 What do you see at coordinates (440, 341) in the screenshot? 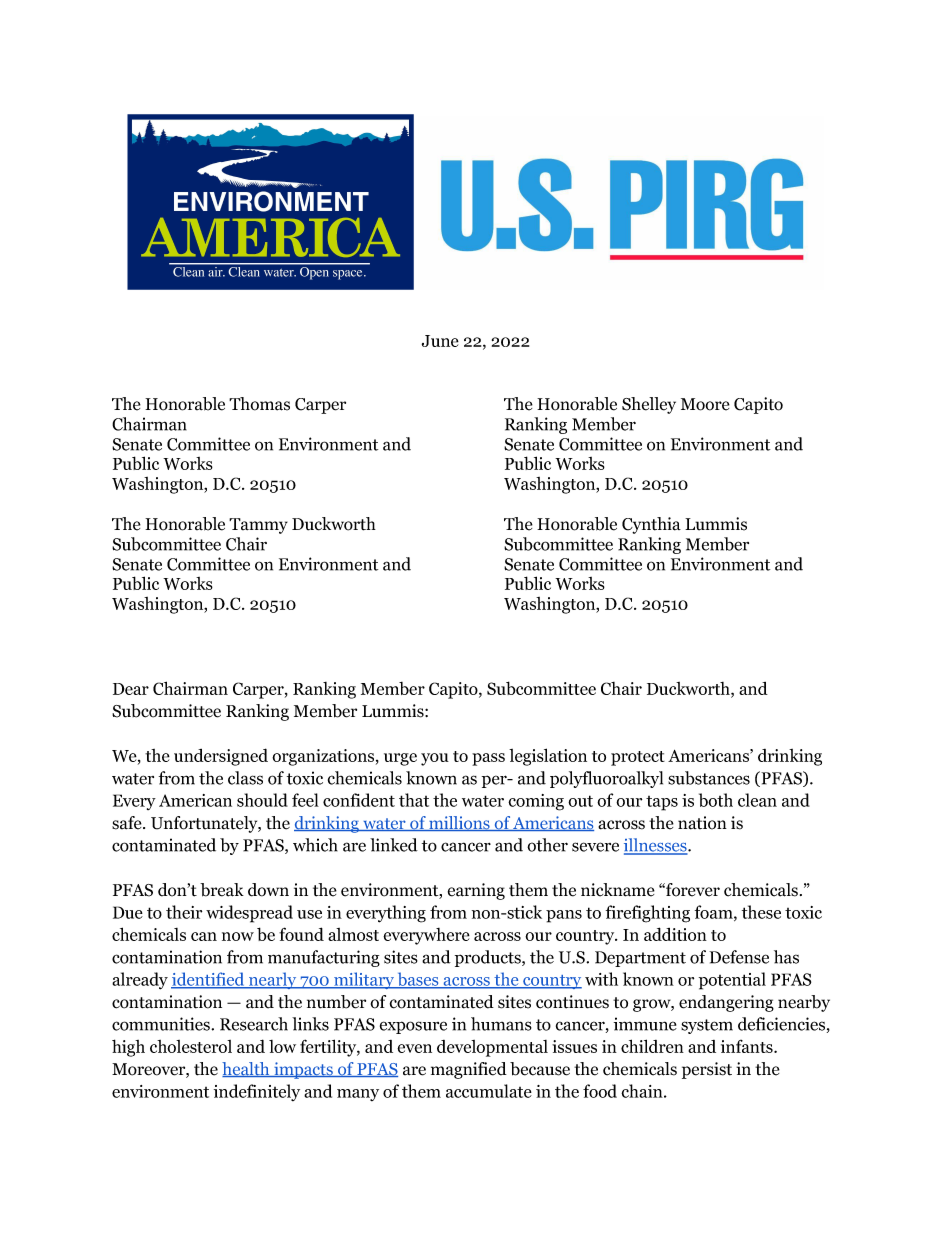
I see `June` at bounding box center [440, 341].
